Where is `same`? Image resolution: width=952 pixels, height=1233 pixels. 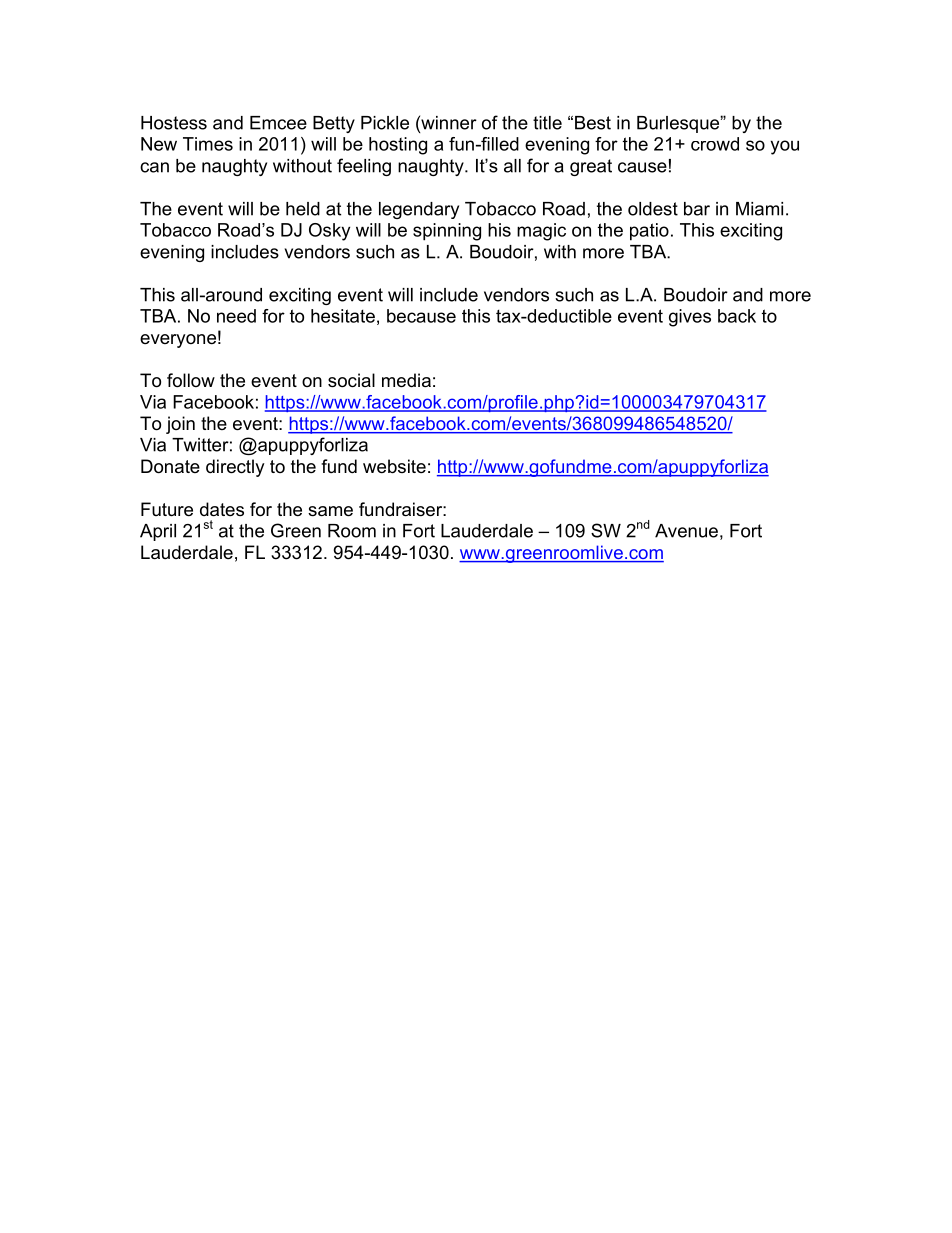 same is located at coordinates (330, 511).
